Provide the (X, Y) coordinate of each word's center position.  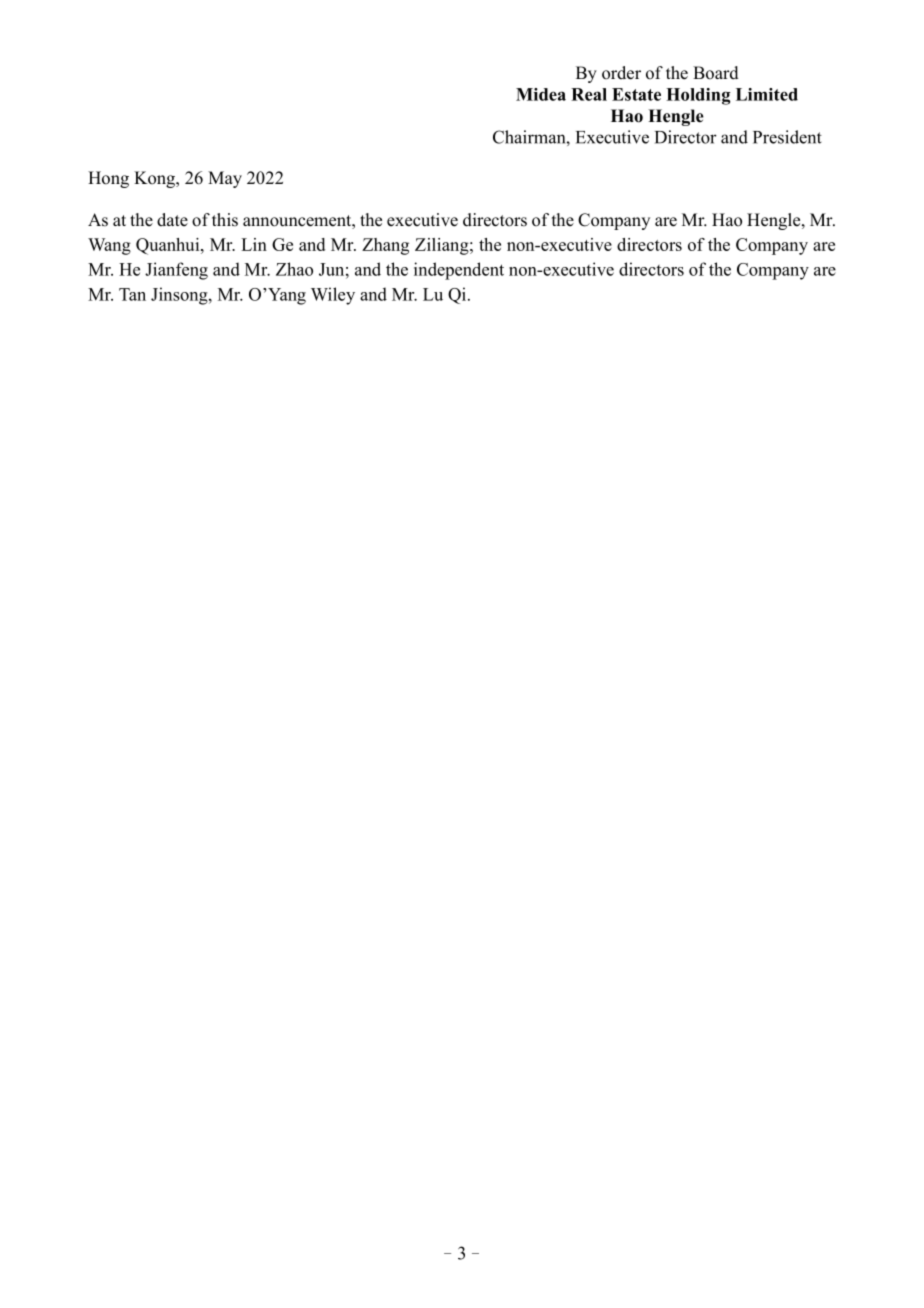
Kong (155, 179)
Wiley (333, 296)
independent (459, 271)
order (621, 73)
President (787, 137)
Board (716, 73)
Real (589, 94)
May (225, 179)
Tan (132, 294)
